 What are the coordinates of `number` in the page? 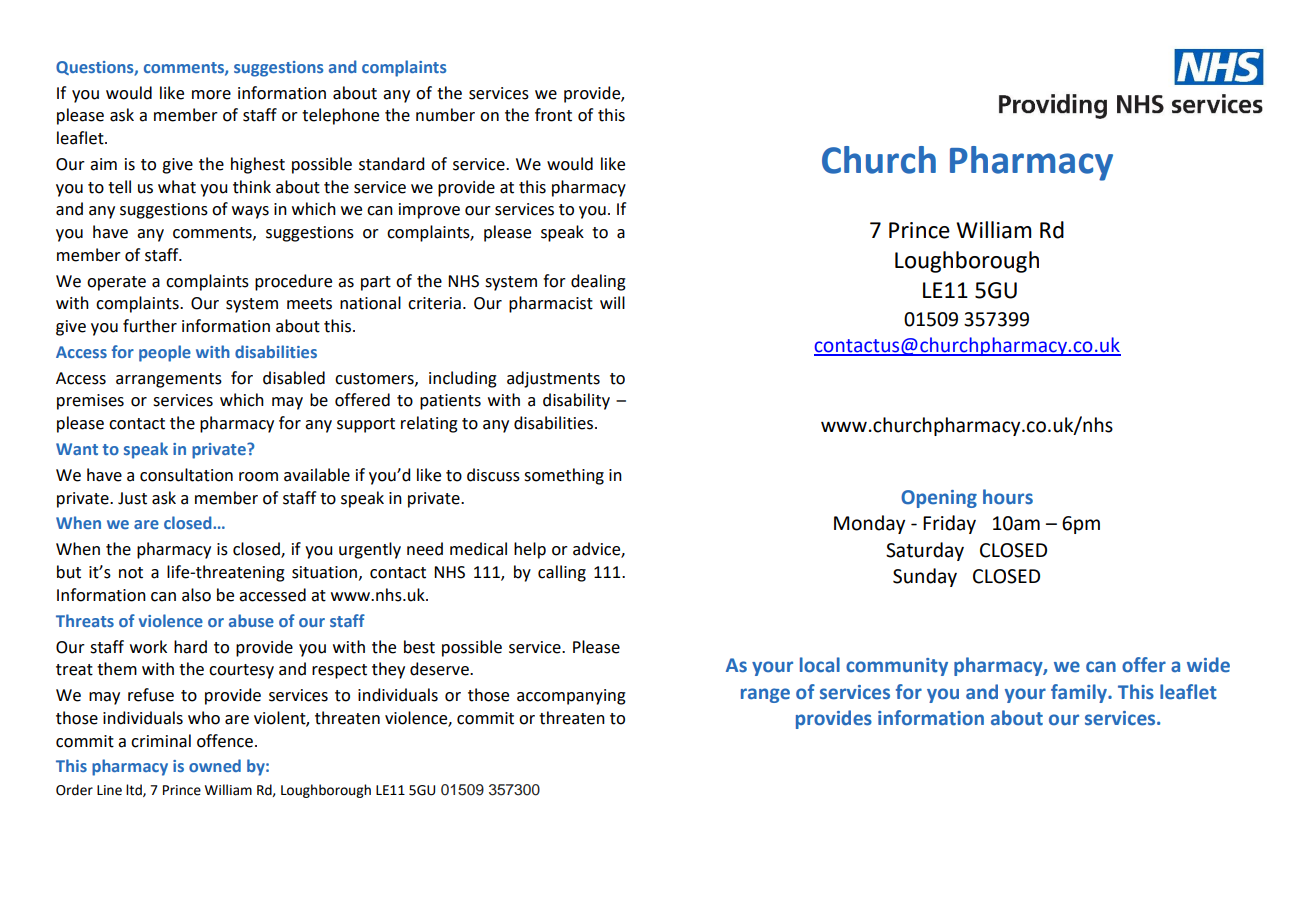 It's located at (445, 115).
